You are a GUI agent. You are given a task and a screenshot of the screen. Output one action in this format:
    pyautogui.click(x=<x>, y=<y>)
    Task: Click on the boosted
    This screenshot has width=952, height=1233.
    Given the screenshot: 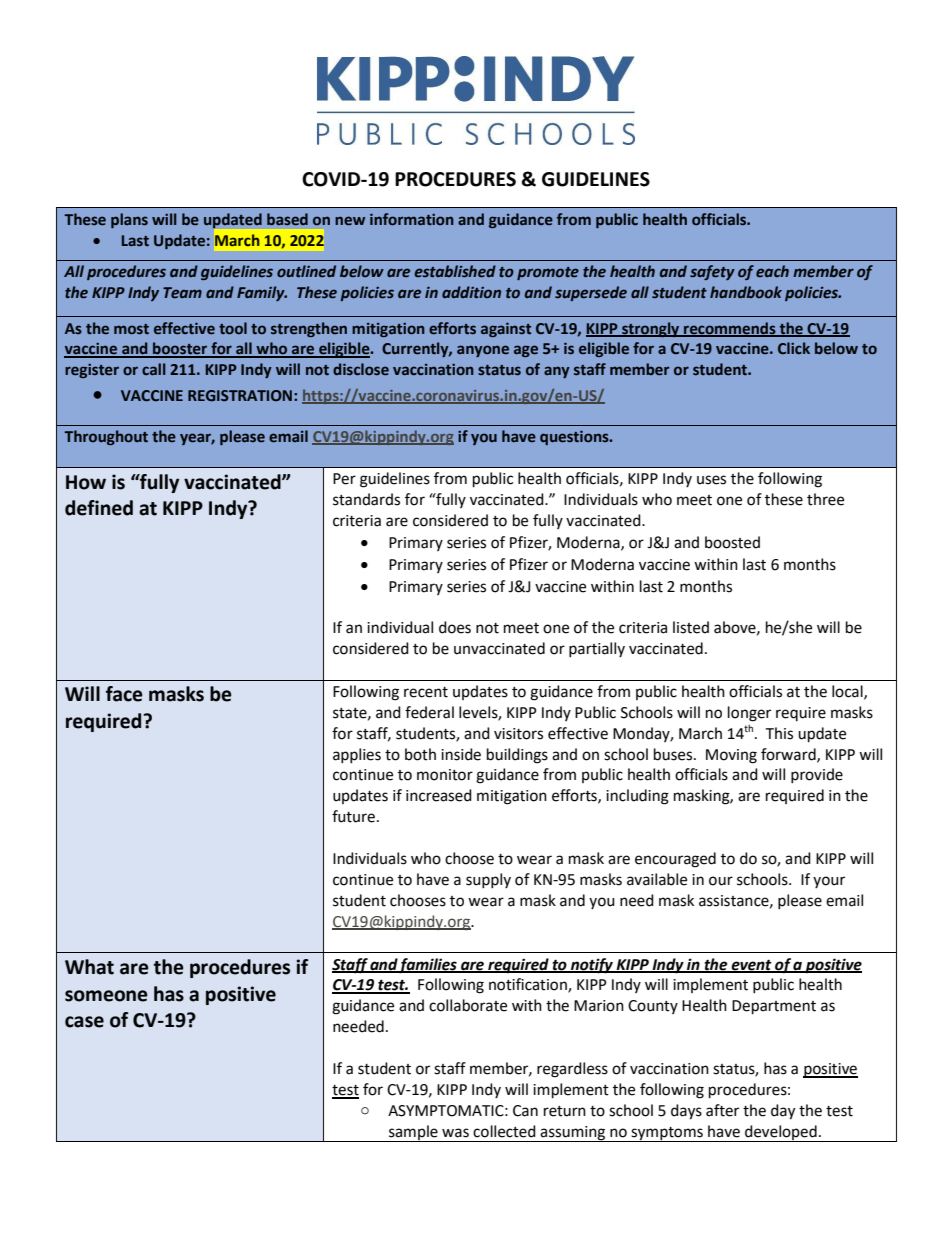 What is the action you would take?
    pyautogui.click(x=732, y=542)
